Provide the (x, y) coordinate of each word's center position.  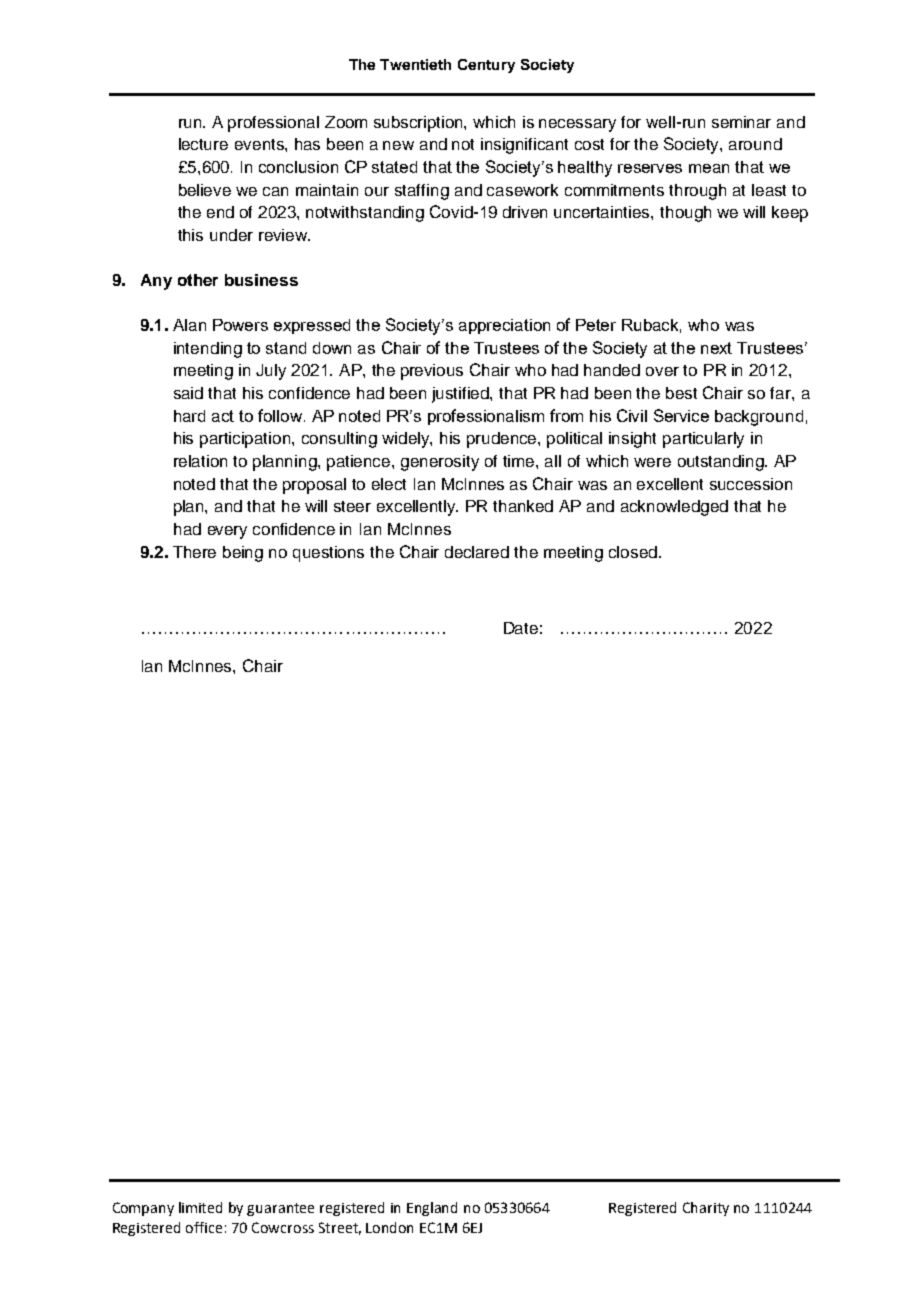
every (227, 532)
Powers (240, 325)
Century (486, 66)
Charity (706, 1209)
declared (477, 552)
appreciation (504, 326)
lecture (203, 144)
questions (328, 554)
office (204, 1227)
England (432, 1209)
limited (200, 1207)
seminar (741, 122)
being (243, 554)
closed (634, 552)
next (716, 348)
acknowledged (674, 508)
